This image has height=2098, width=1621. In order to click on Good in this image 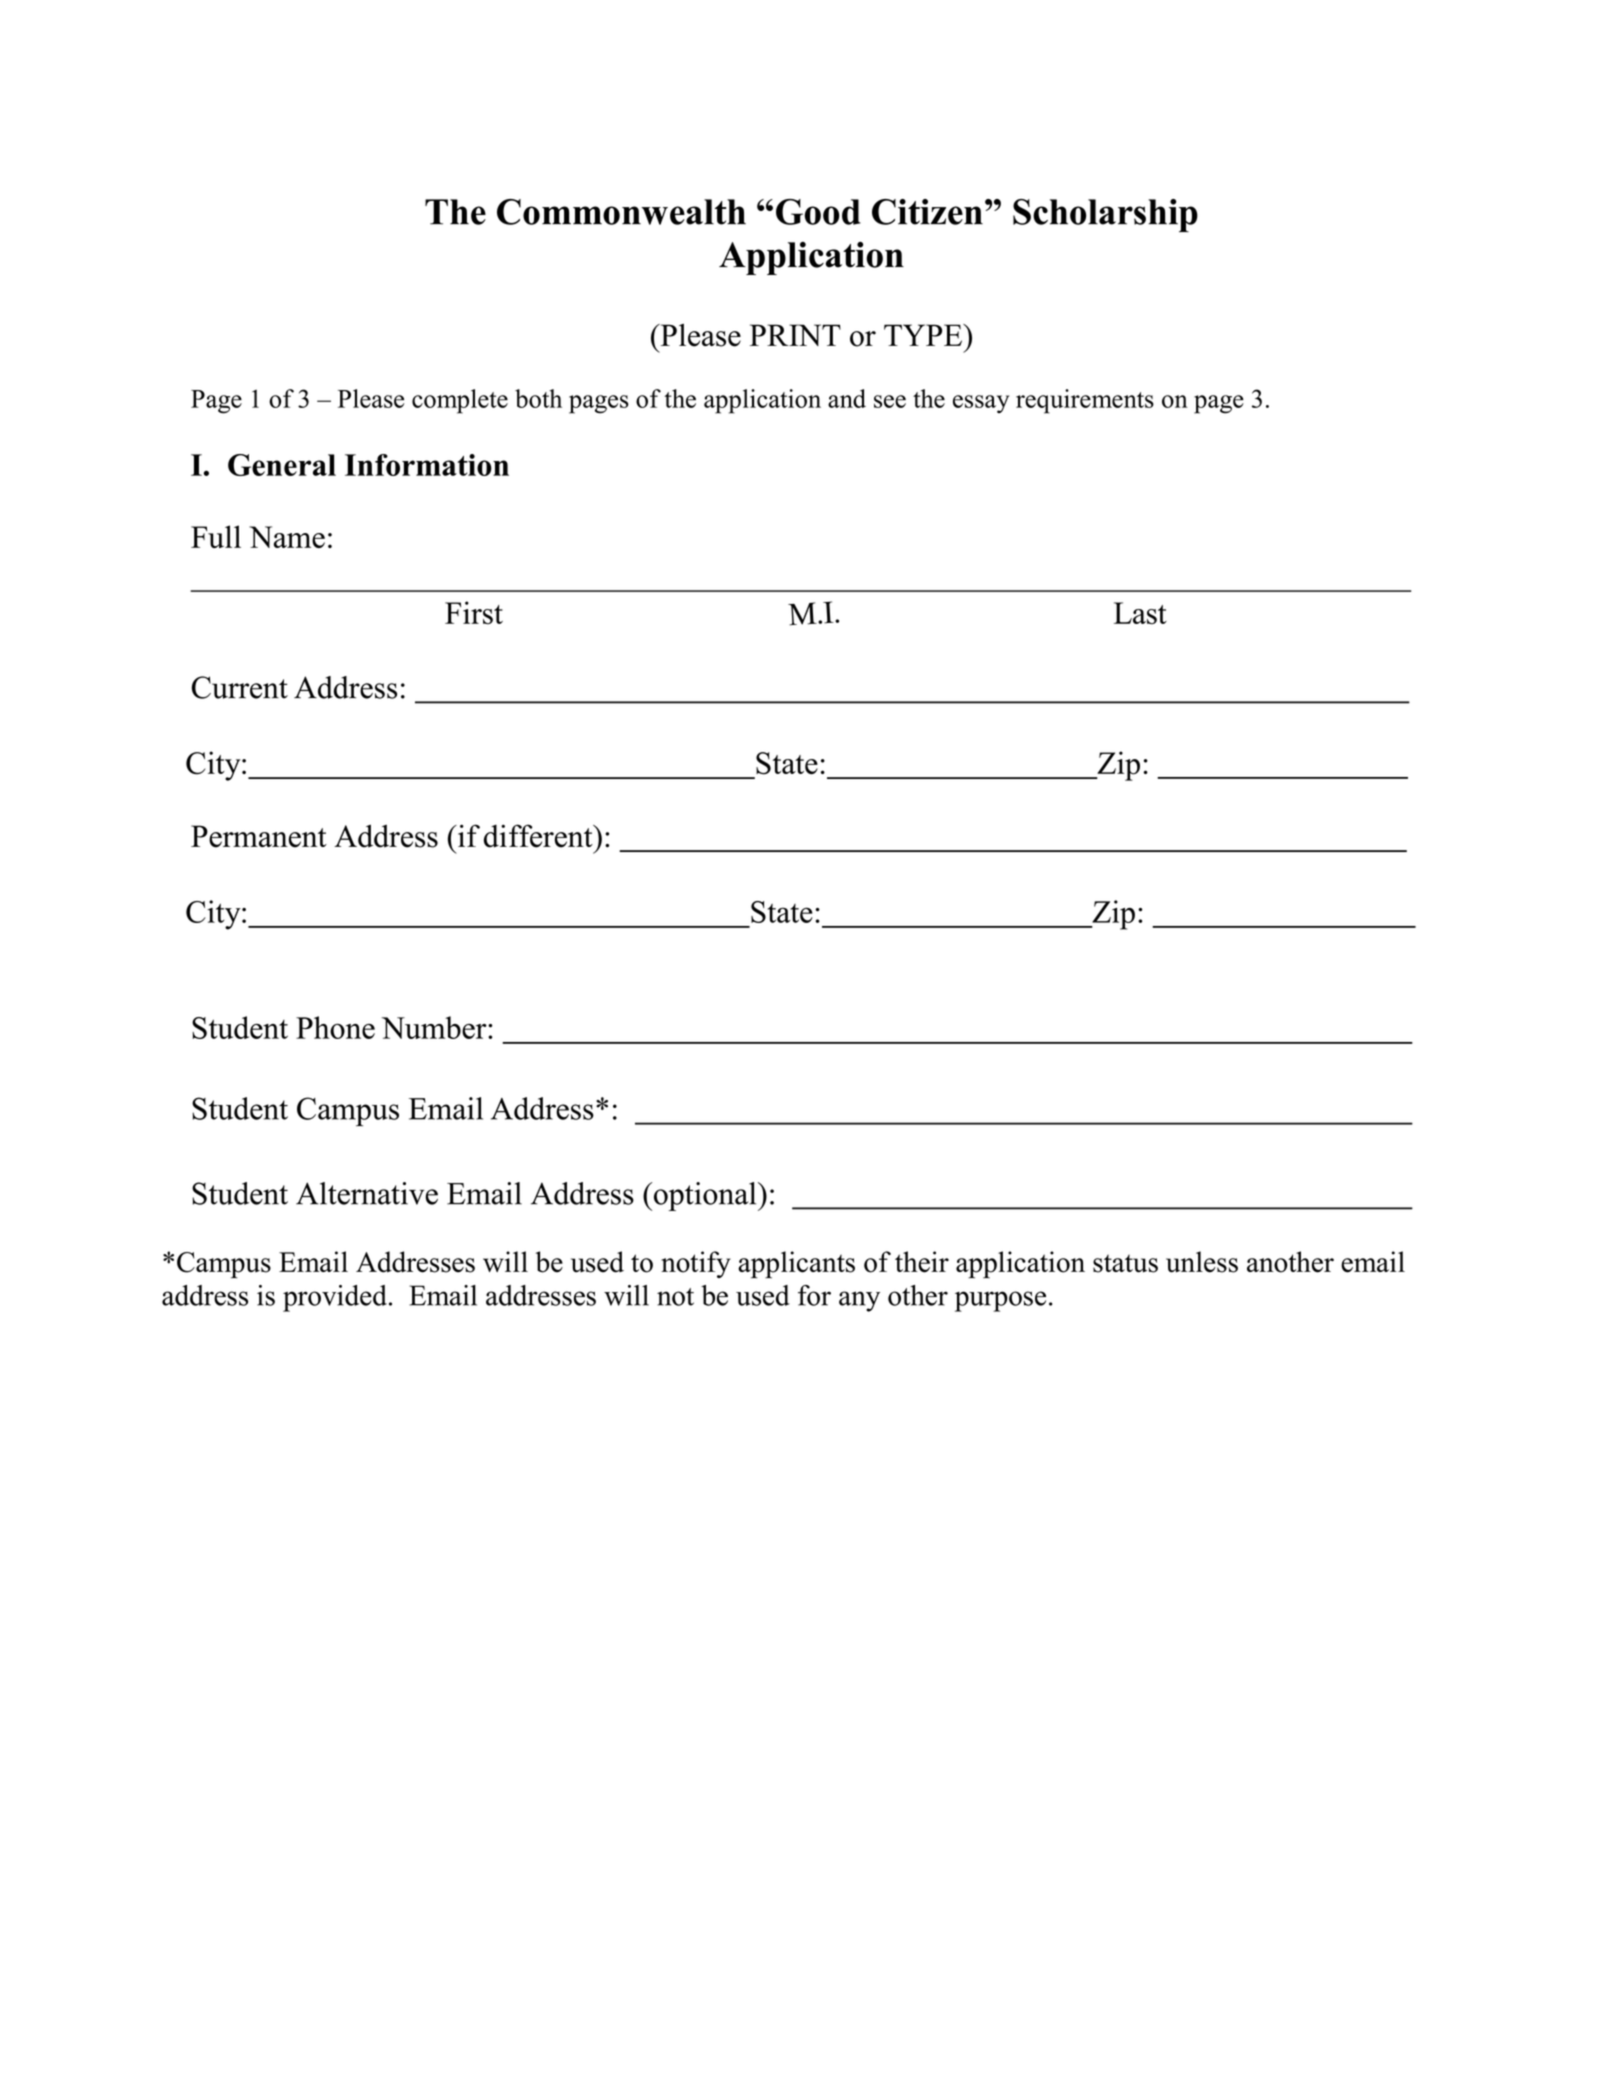, I will do `click(818, 212)`.
